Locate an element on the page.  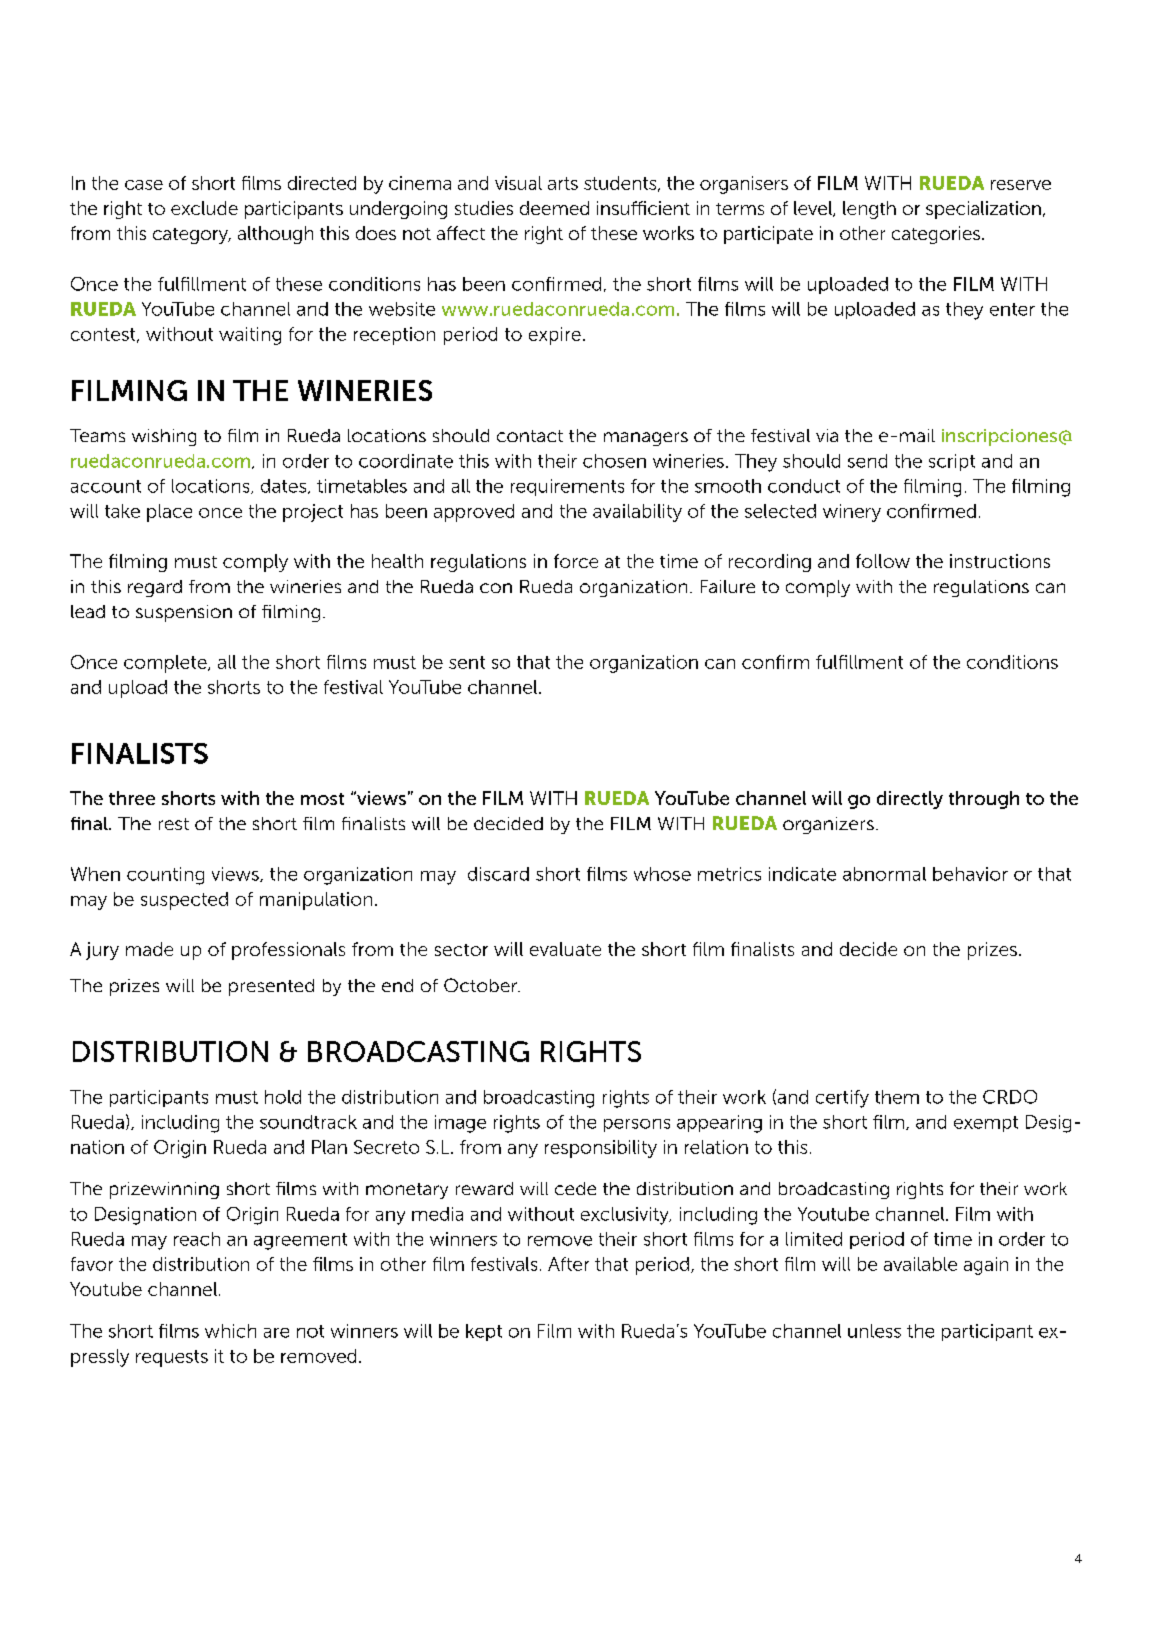
deemed is located at coordinates (554, 208).
